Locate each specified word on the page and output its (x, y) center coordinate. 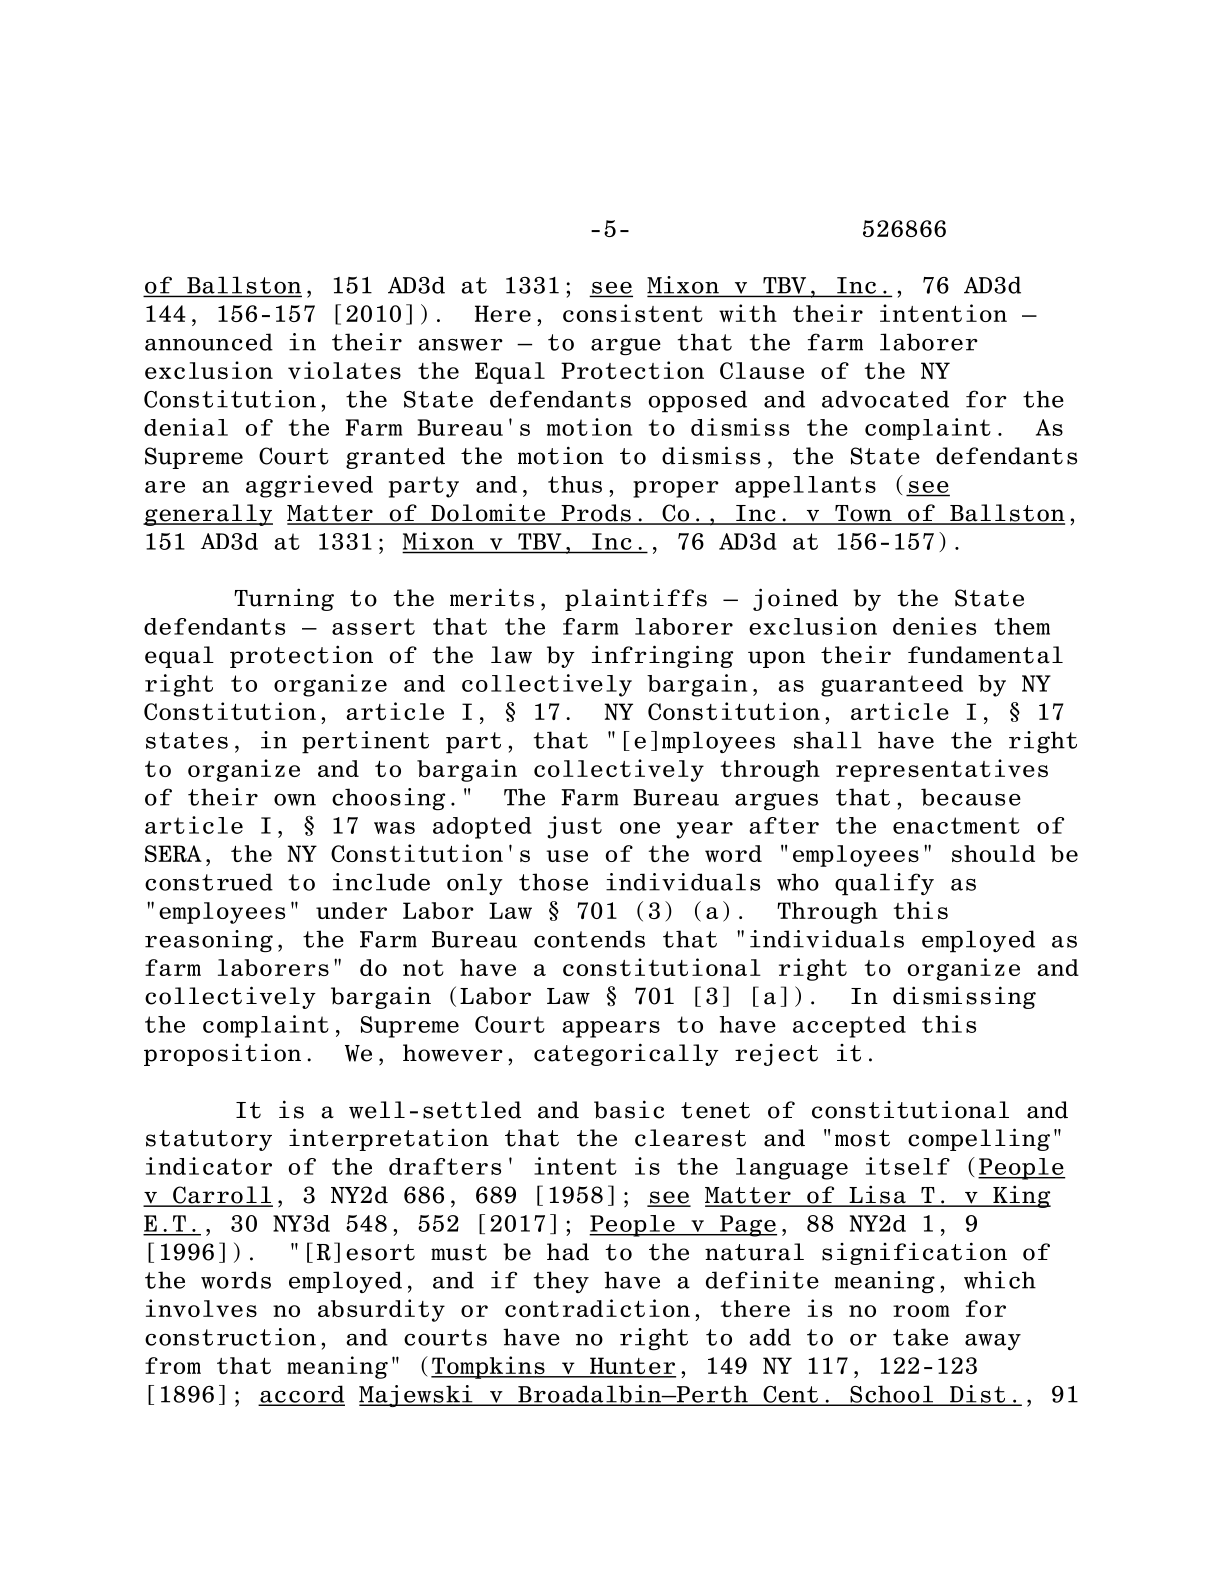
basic (629, 1109)
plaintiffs (636, 599)
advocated (885, 399)
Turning (284, 599)
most (862, 1138)
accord (302, 1395)
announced (209, 342)
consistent (633, 313)
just (574, 827)
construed (209, 882)
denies (934, 626)
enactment (956, 825)
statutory (209, 1140)
